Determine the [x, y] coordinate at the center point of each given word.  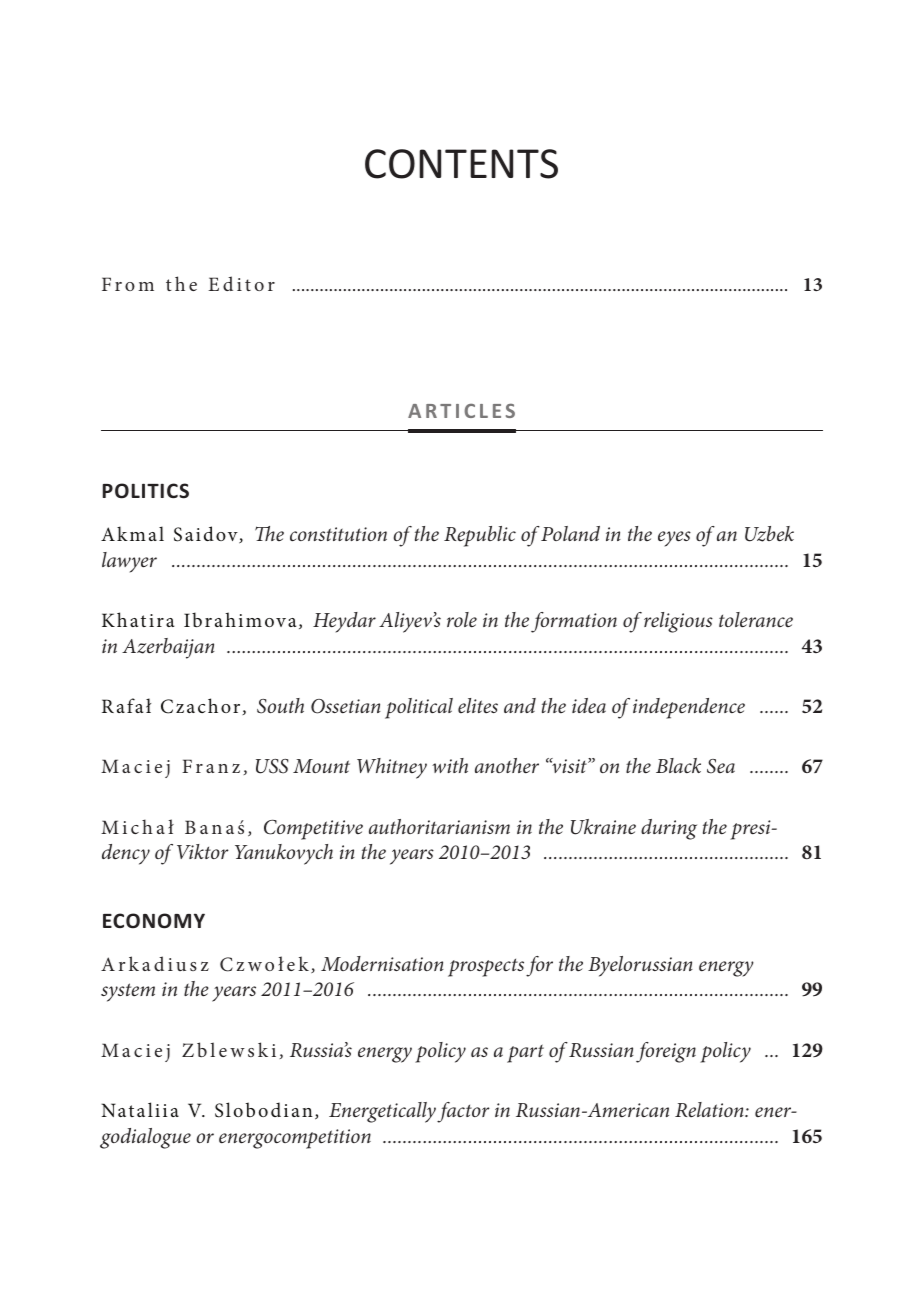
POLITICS [146, 491]
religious [678, 622]
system [128, 992]
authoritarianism [439, 826]
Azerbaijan [168, 648]
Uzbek [769, 534]
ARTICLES [461, 410]
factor [463, 1112]
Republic [480, 536]
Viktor [203, 851]
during [669, 829]
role [462, 619]
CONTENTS [461, 164]
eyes [674, 539]
